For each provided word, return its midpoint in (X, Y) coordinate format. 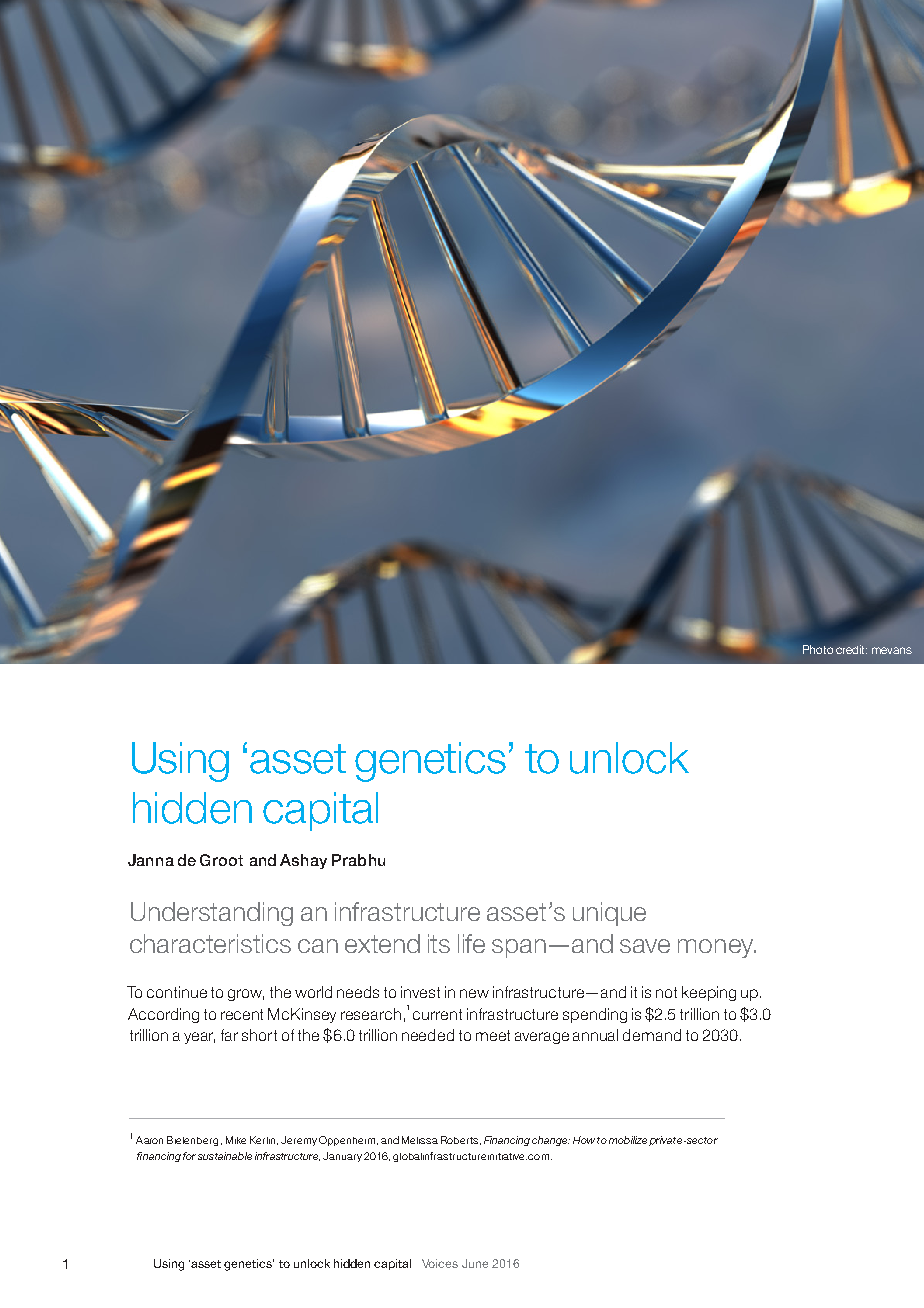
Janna (151, 860)
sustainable (225, 1156)
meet (493, 1035)
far (229, 1035)
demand (652, 1035)
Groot (221, 860)
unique (609, 914)
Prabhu (358, 860)
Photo (818, 649)
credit (851, 649)
